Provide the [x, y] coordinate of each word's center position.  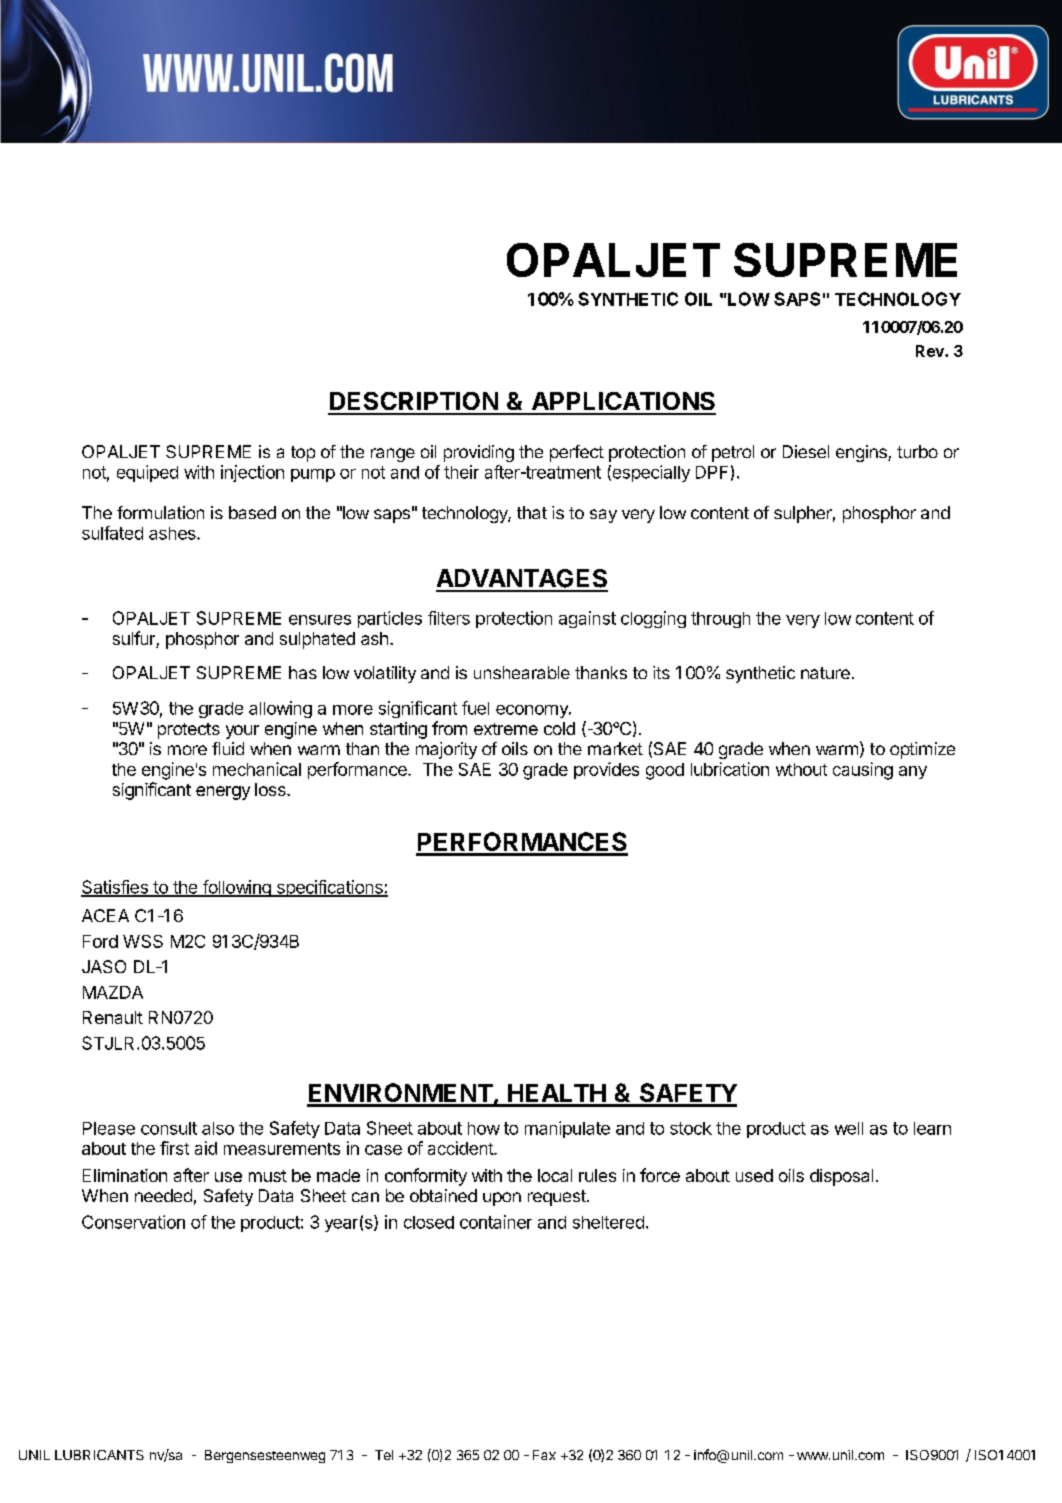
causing [863, 771]
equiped [147, 473]
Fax [544, 1455]
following [236, 888]
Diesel [806, 451]
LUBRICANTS [99, 1455]
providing [479, 453]
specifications [329, 888]
